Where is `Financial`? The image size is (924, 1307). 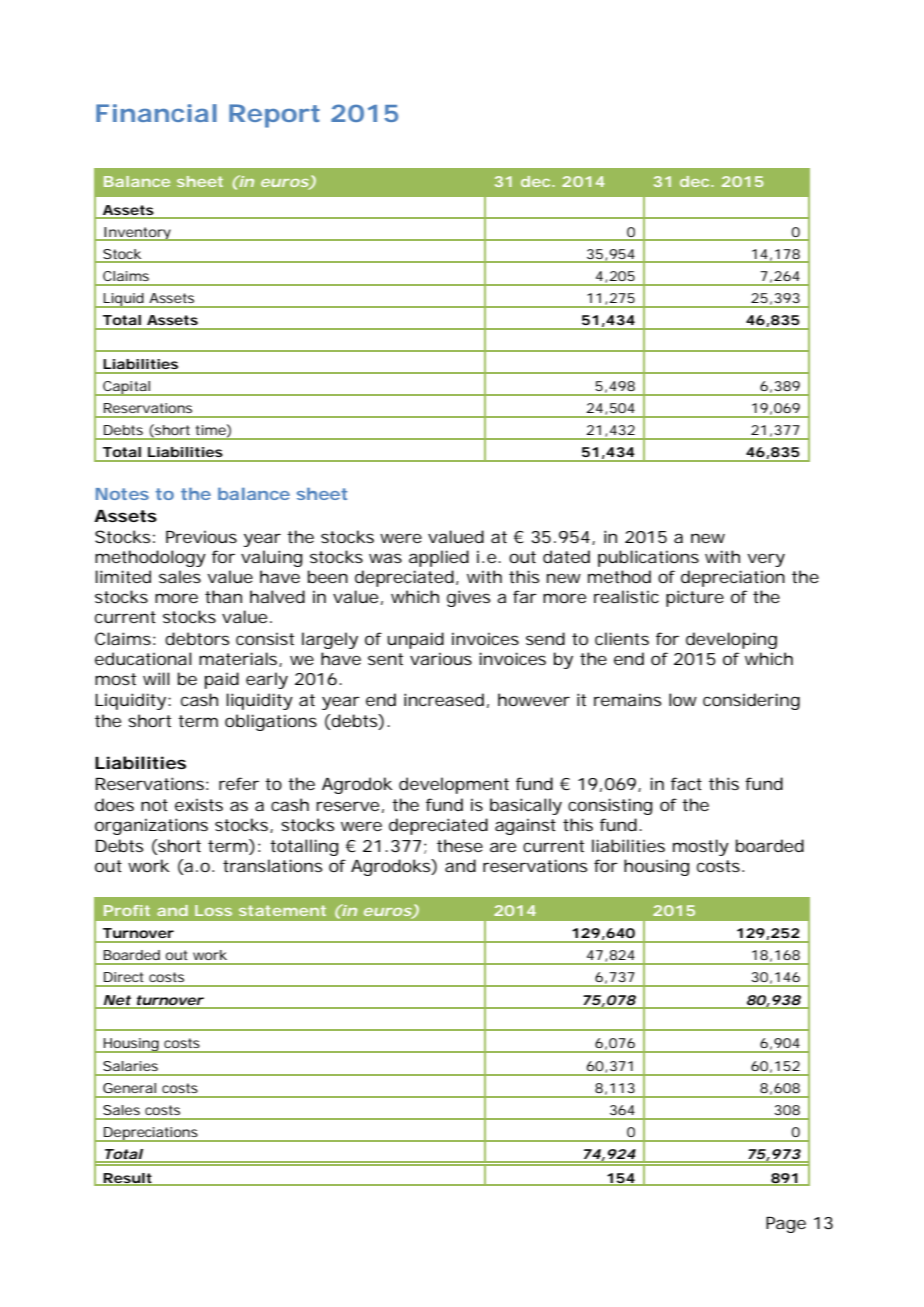 Financial is located at coordinates (156, 113).
